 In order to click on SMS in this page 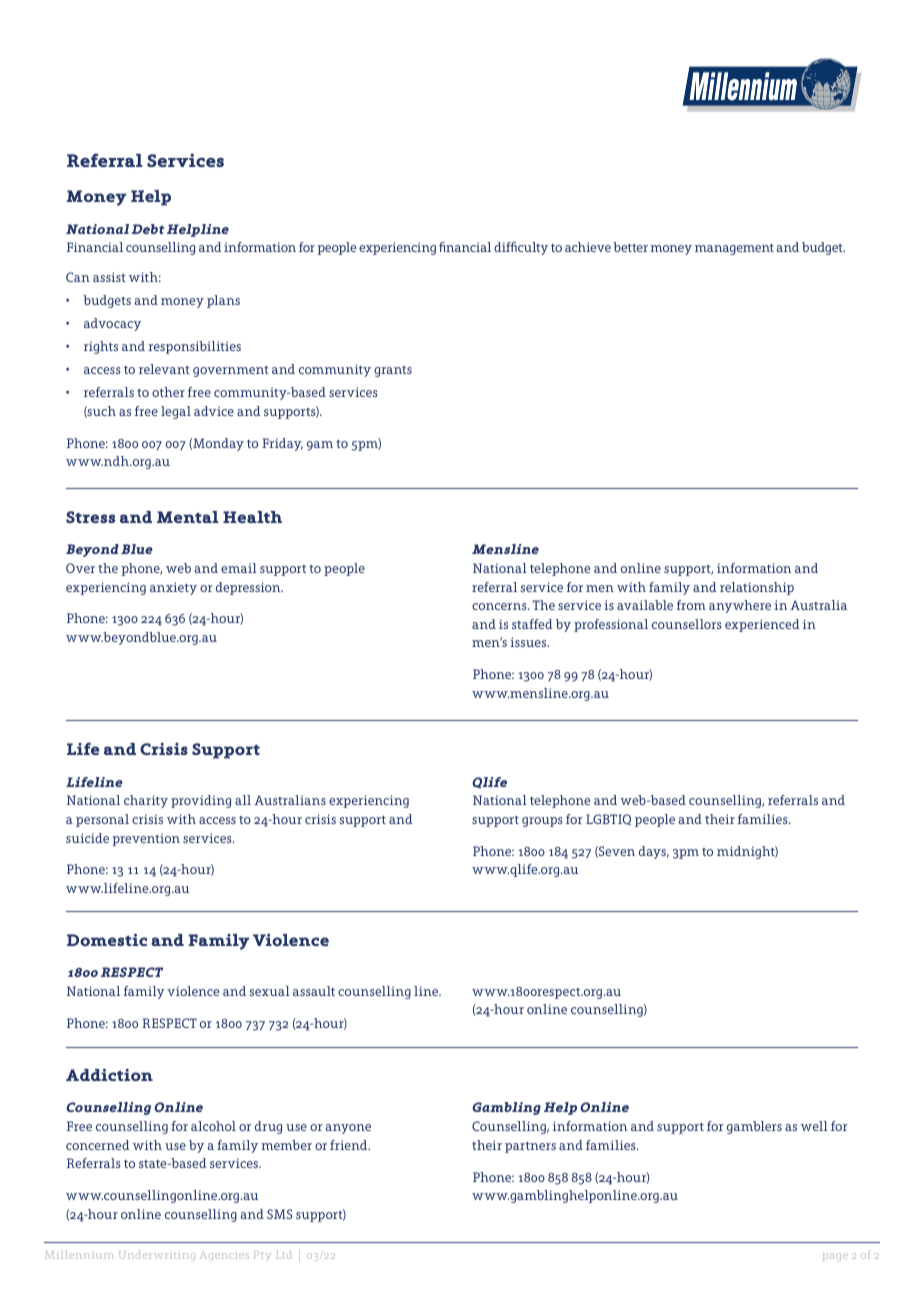, I will do `click(280, 1214)`.
